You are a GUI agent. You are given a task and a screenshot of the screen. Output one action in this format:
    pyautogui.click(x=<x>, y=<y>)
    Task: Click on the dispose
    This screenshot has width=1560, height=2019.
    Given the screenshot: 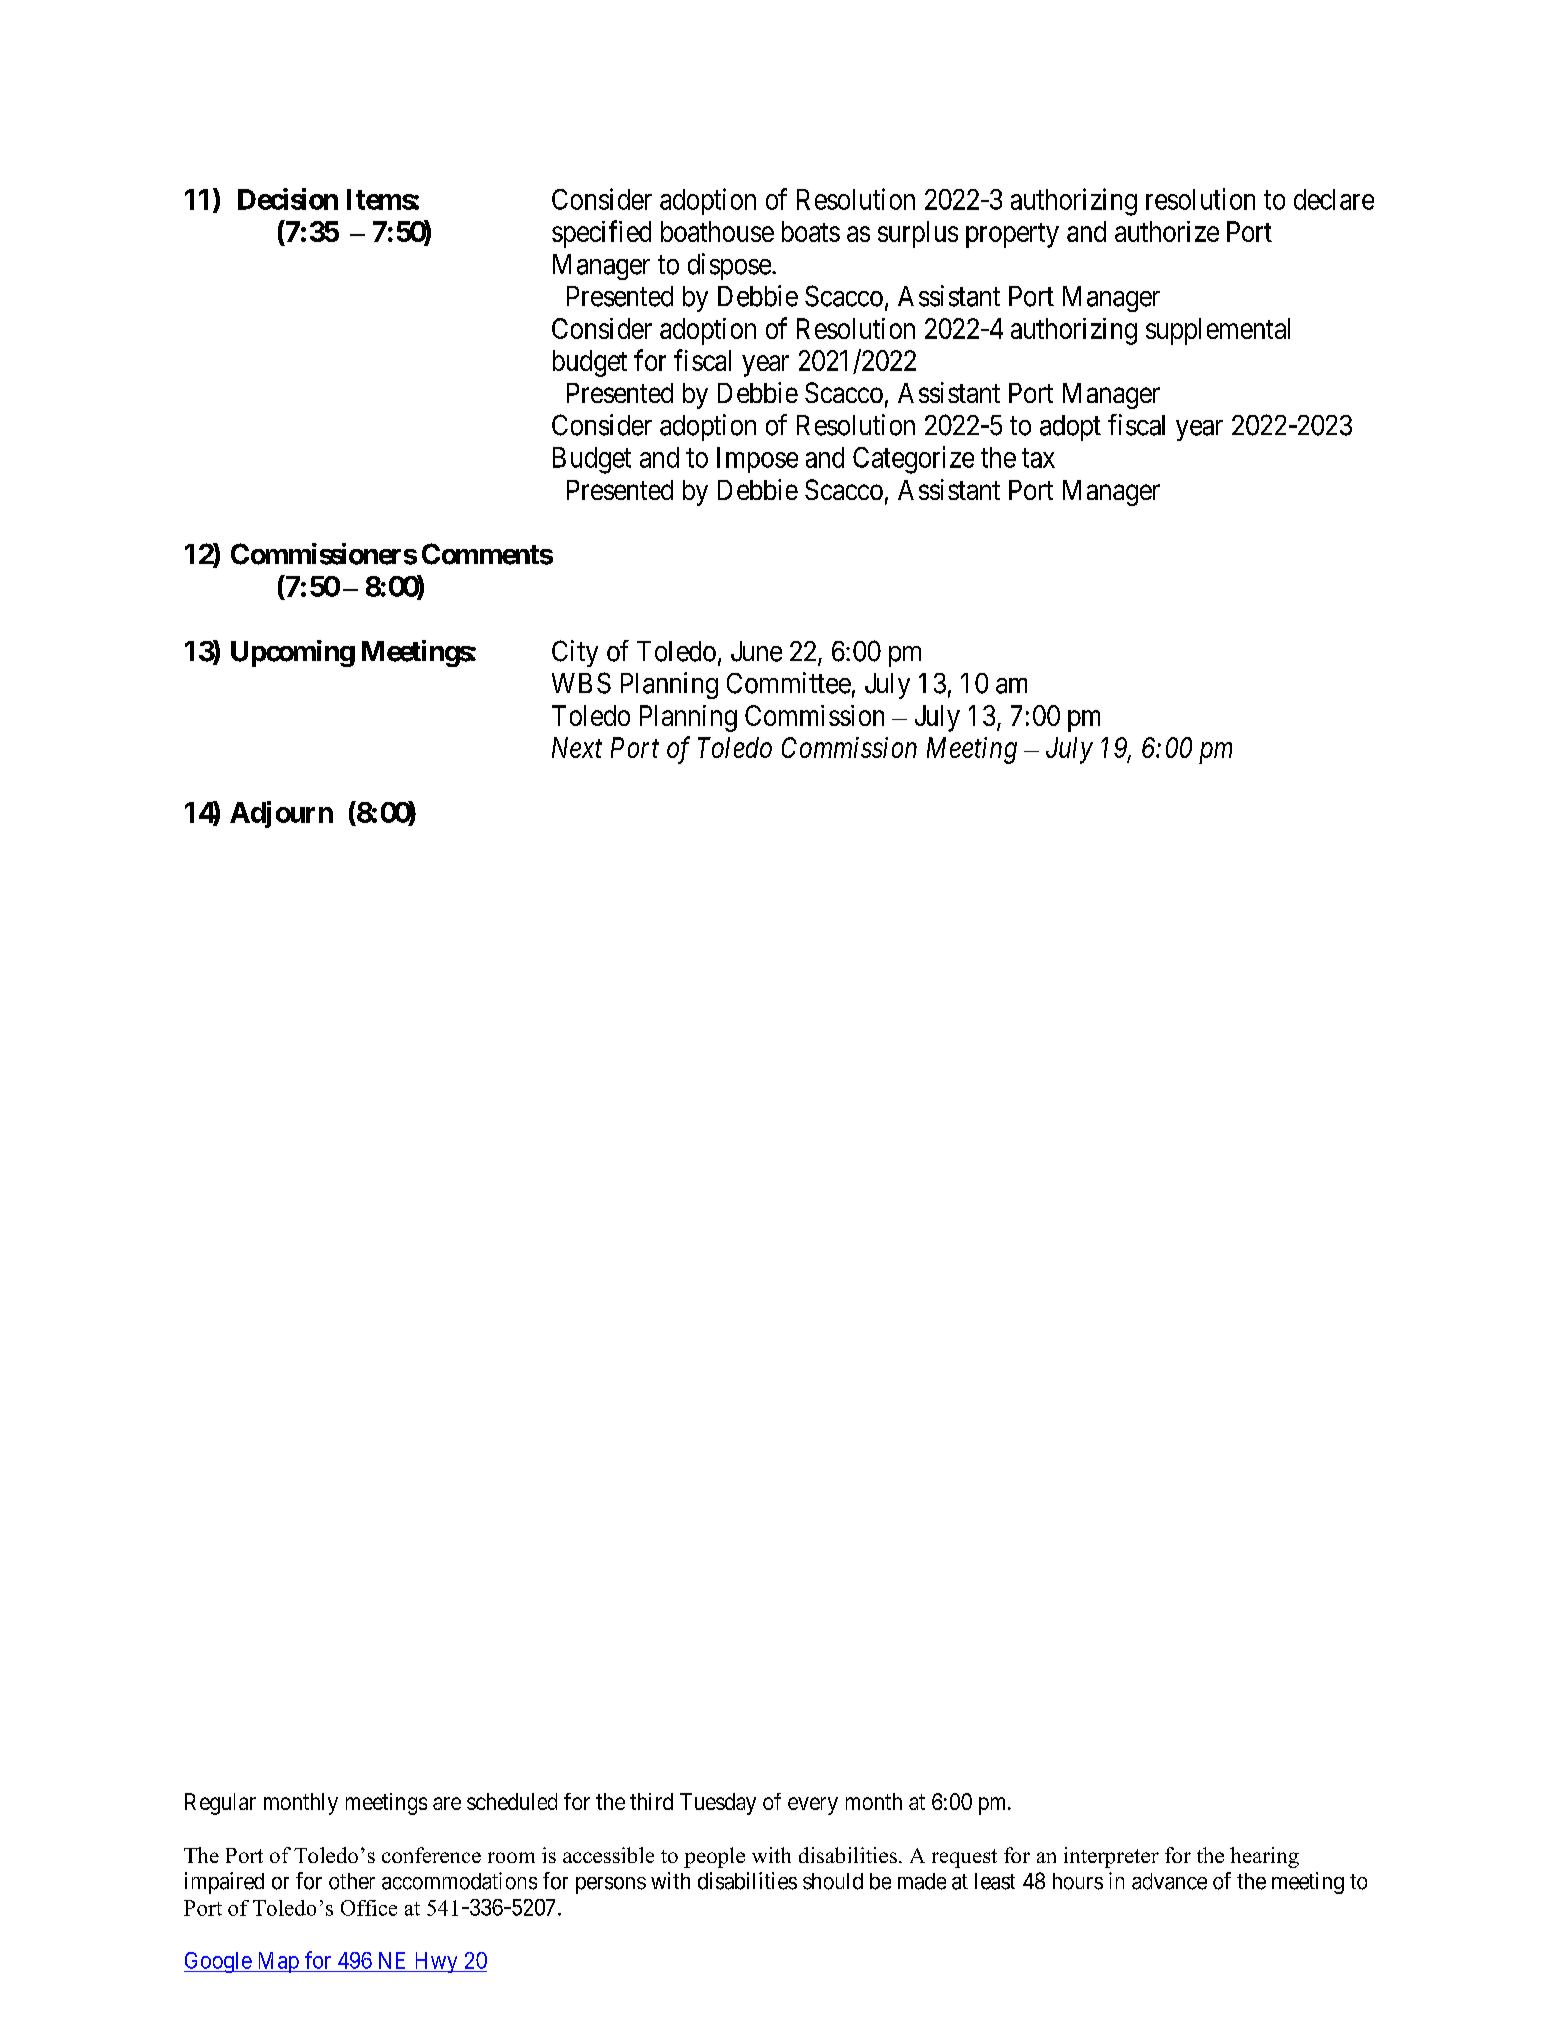 What is the action you would take?
    pyautogui.click(x=729, y=266)
